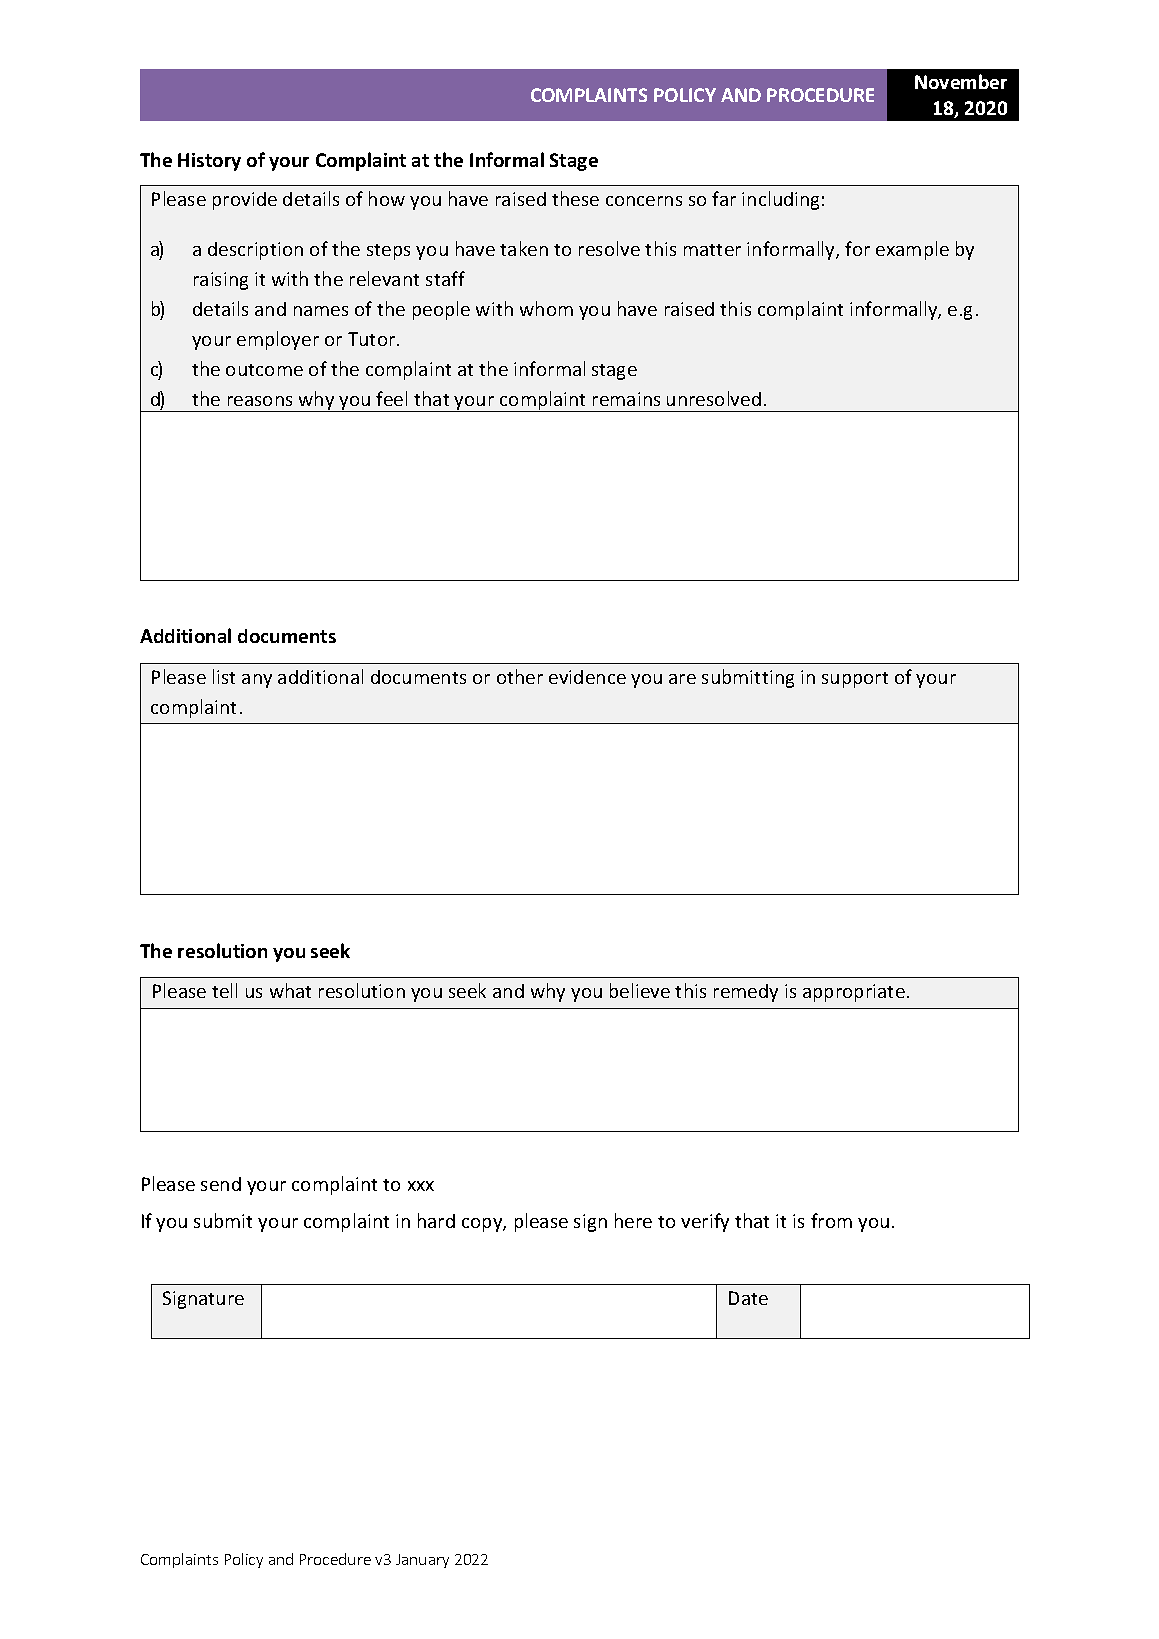  Describe the element at coordinates (961, 81) in the page. I see `November` at that location.
